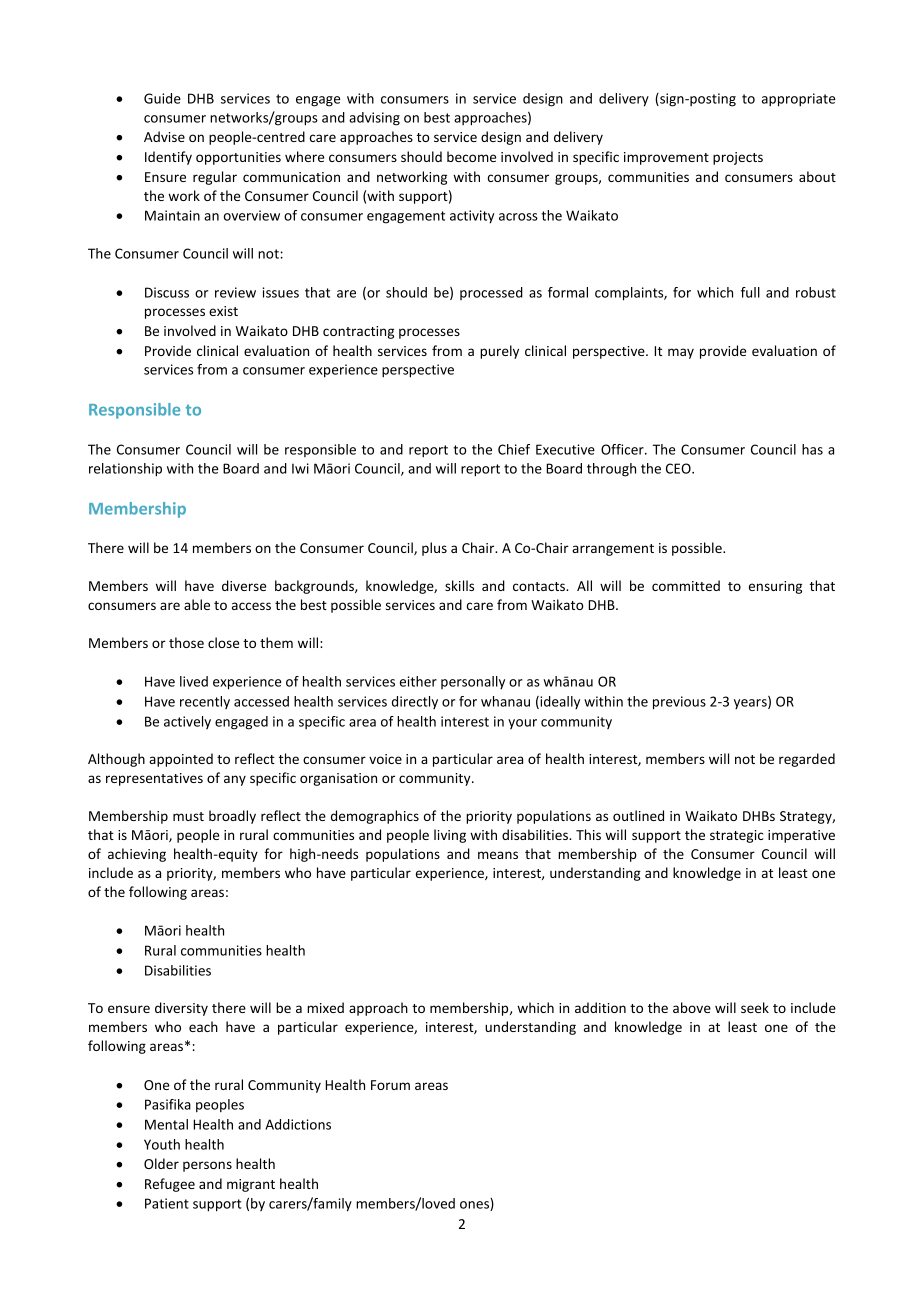  Describe the element at coordinates (755, 1007) in the screenshot. I see `seek` at that location.
